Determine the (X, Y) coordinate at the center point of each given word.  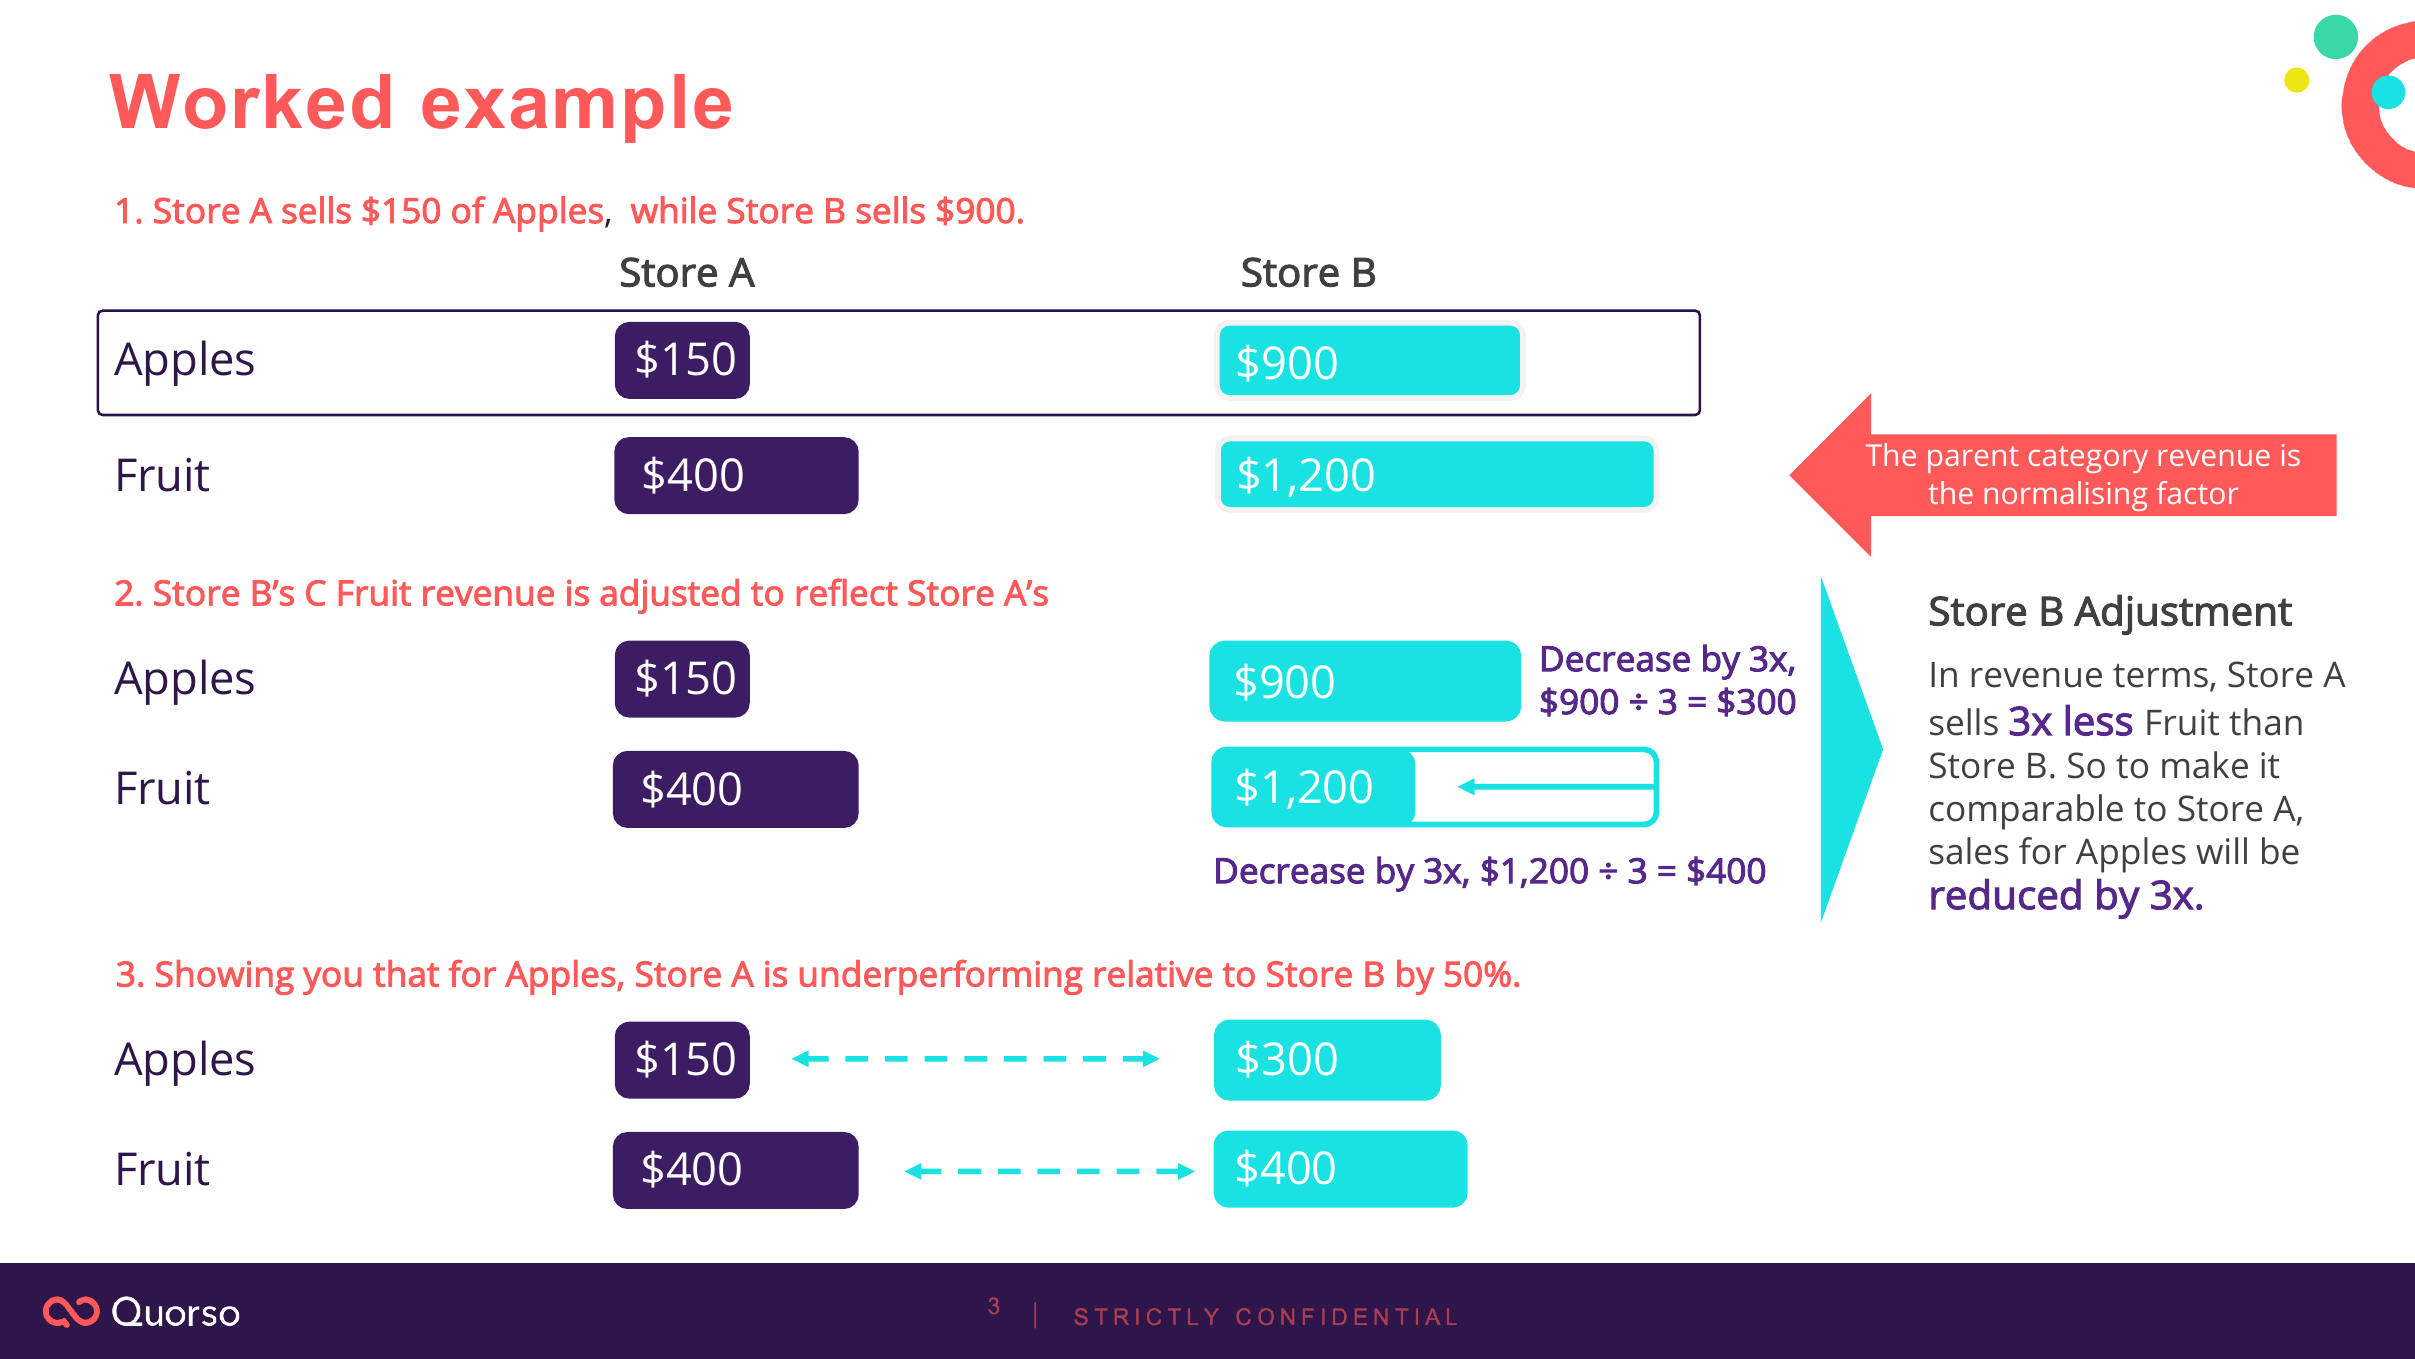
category (2088, 459)
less (2099, 720)
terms (2160, 676)
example (576, 108)
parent (1973, 459)
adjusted (669, 596)
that (406, 973)
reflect (847, 592)
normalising (2066, 496)
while (673, 210)
